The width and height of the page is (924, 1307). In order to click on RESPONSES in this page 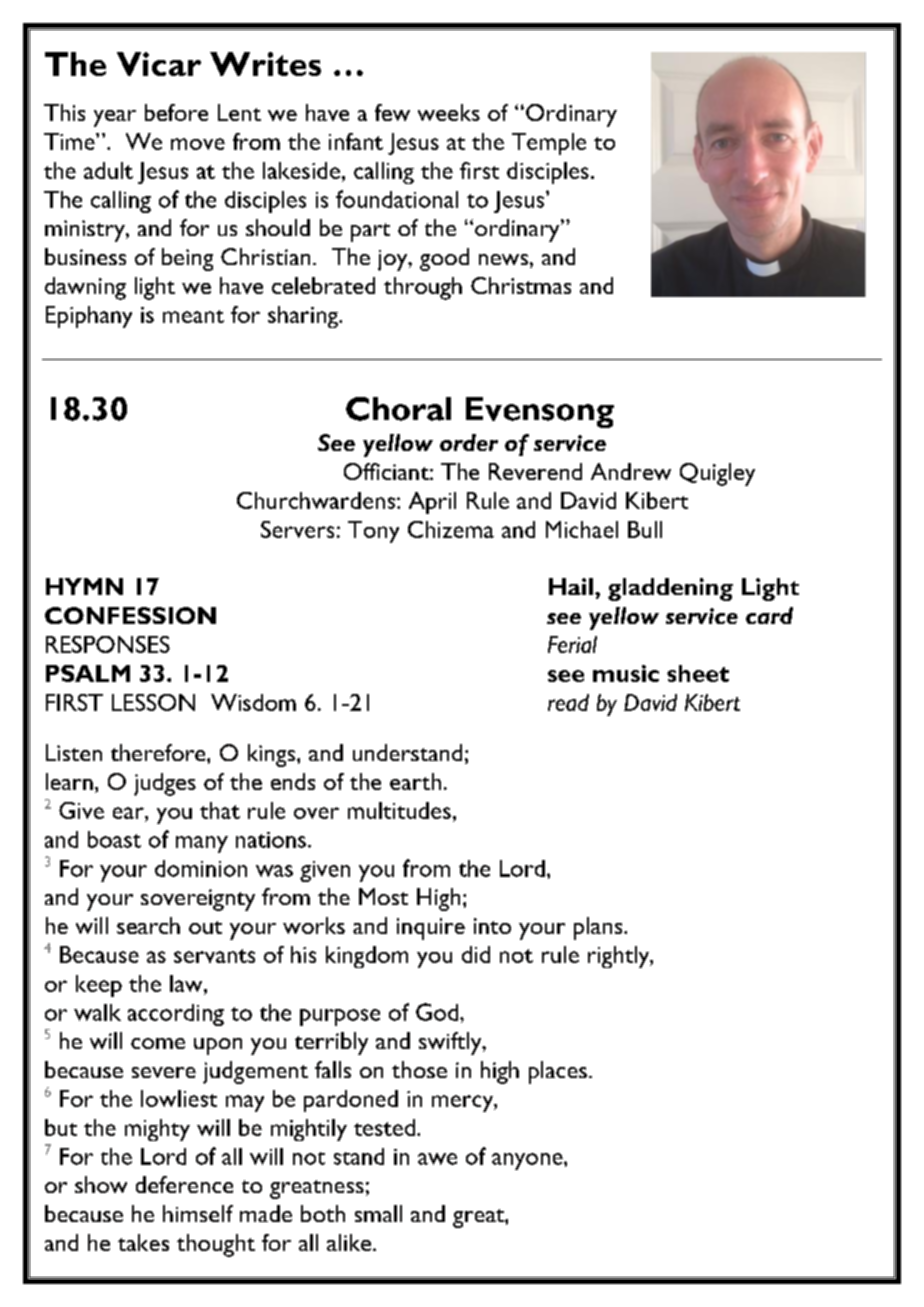, I will do `click(108, 644)`.
